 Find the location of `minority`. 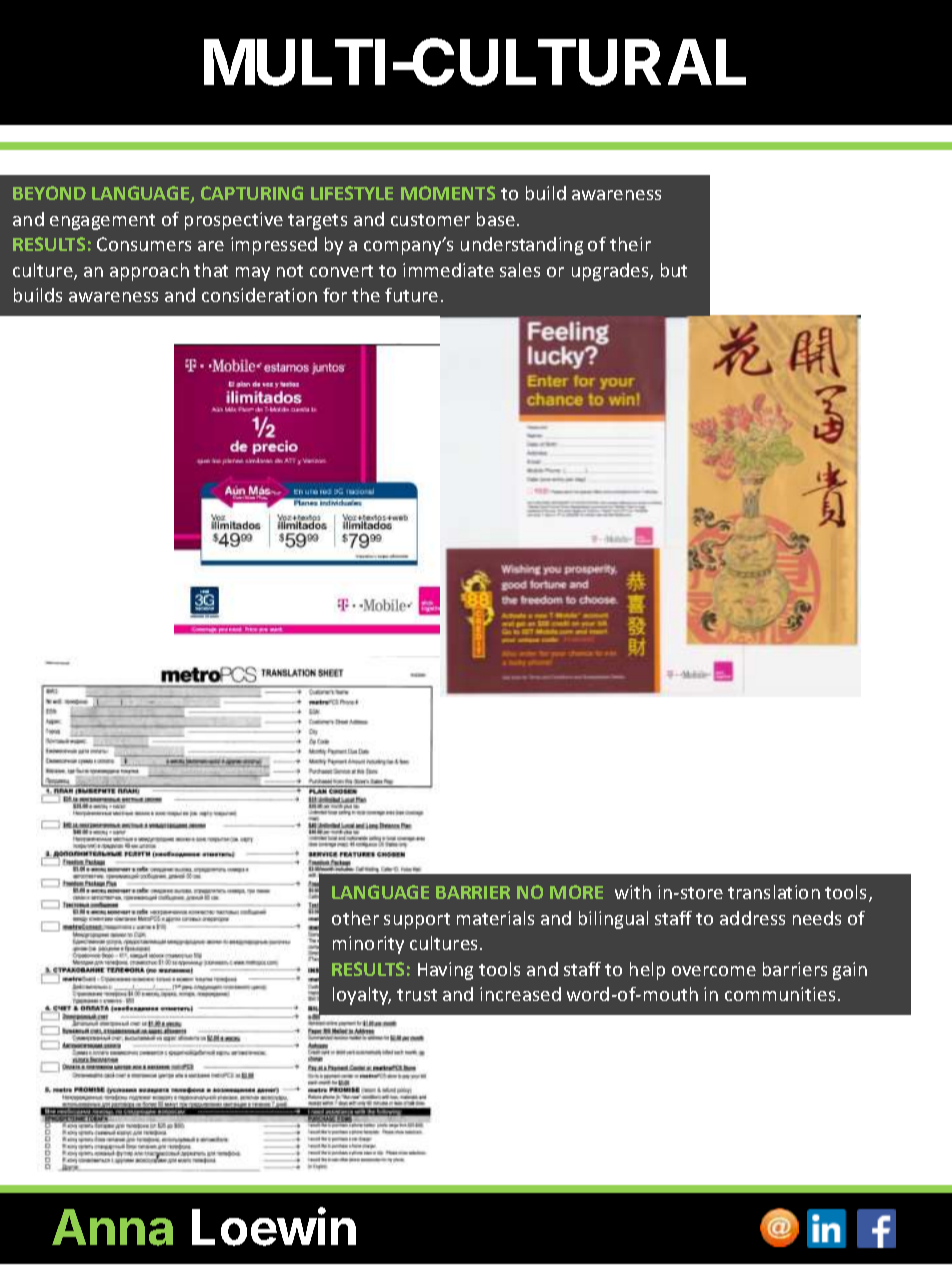

minority is located at coordinates (368, 945).
